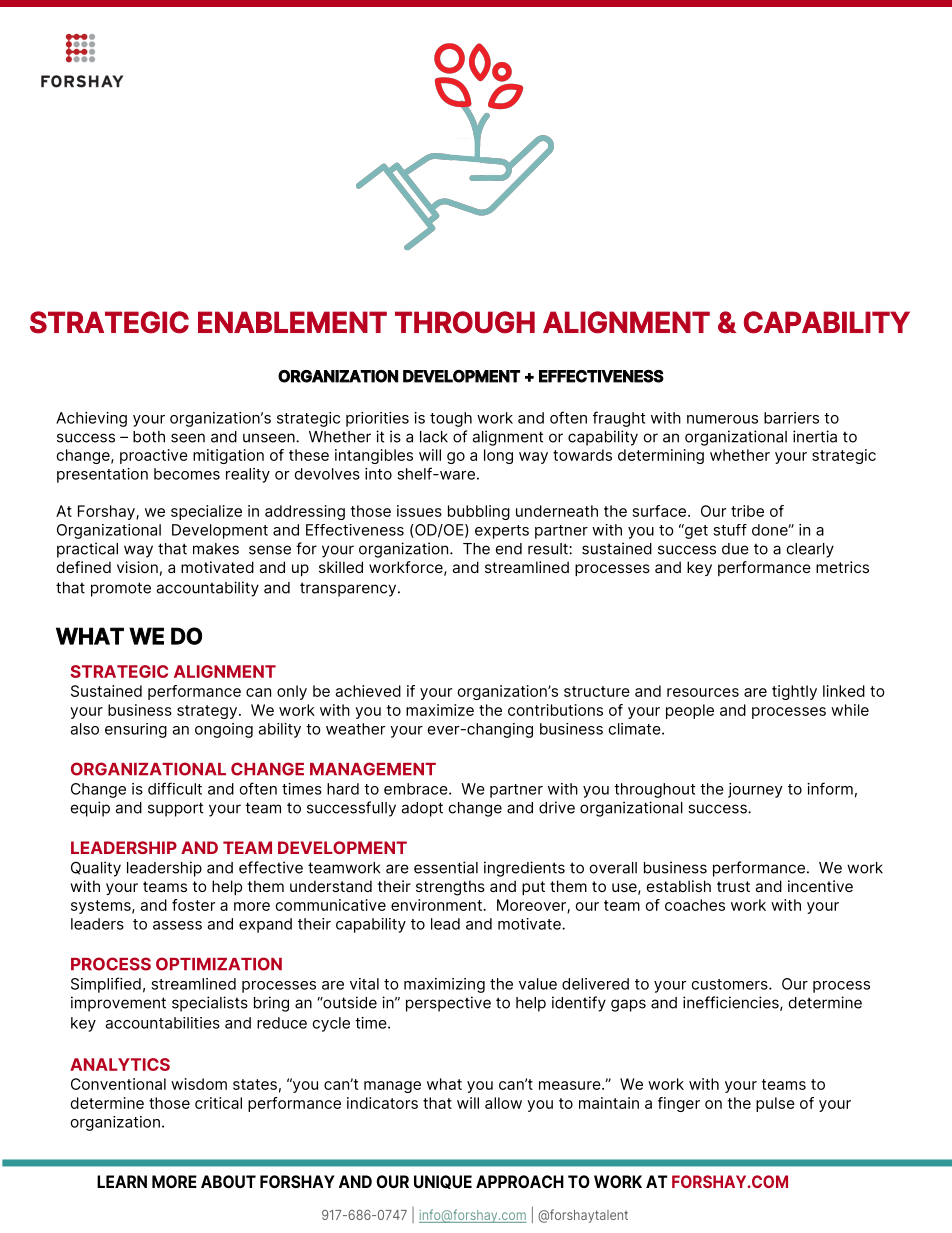  Describe the element at coordinates (731, 984) in the image. I see `customers` at that location.
